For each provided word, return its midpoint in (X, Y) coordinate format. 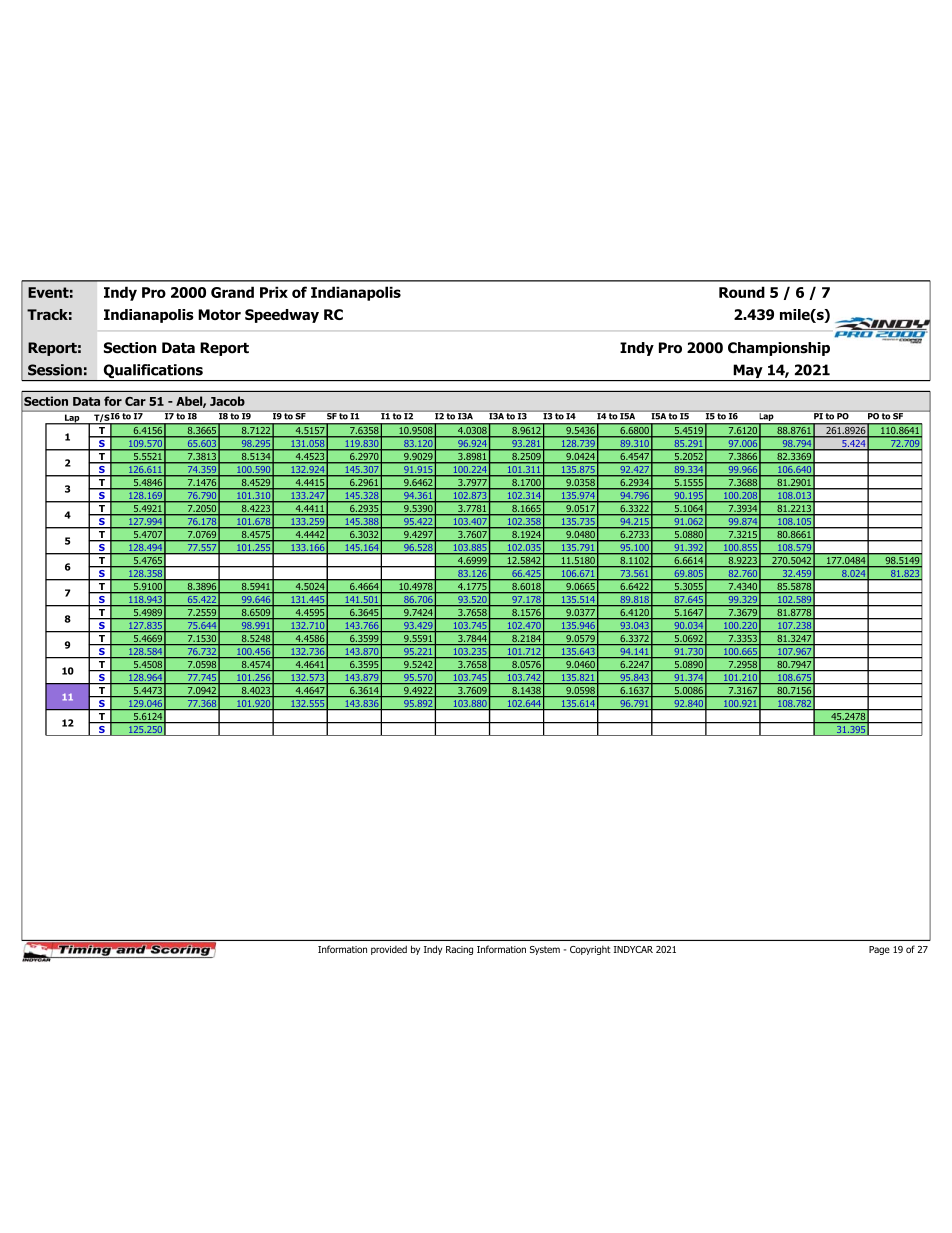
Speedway (282, 316)
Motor (219, 314)
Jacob (227, 401)
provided (389, 950)
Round (742, 292)
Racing (459, 950)
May (748, 372)
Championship (779, 349)
